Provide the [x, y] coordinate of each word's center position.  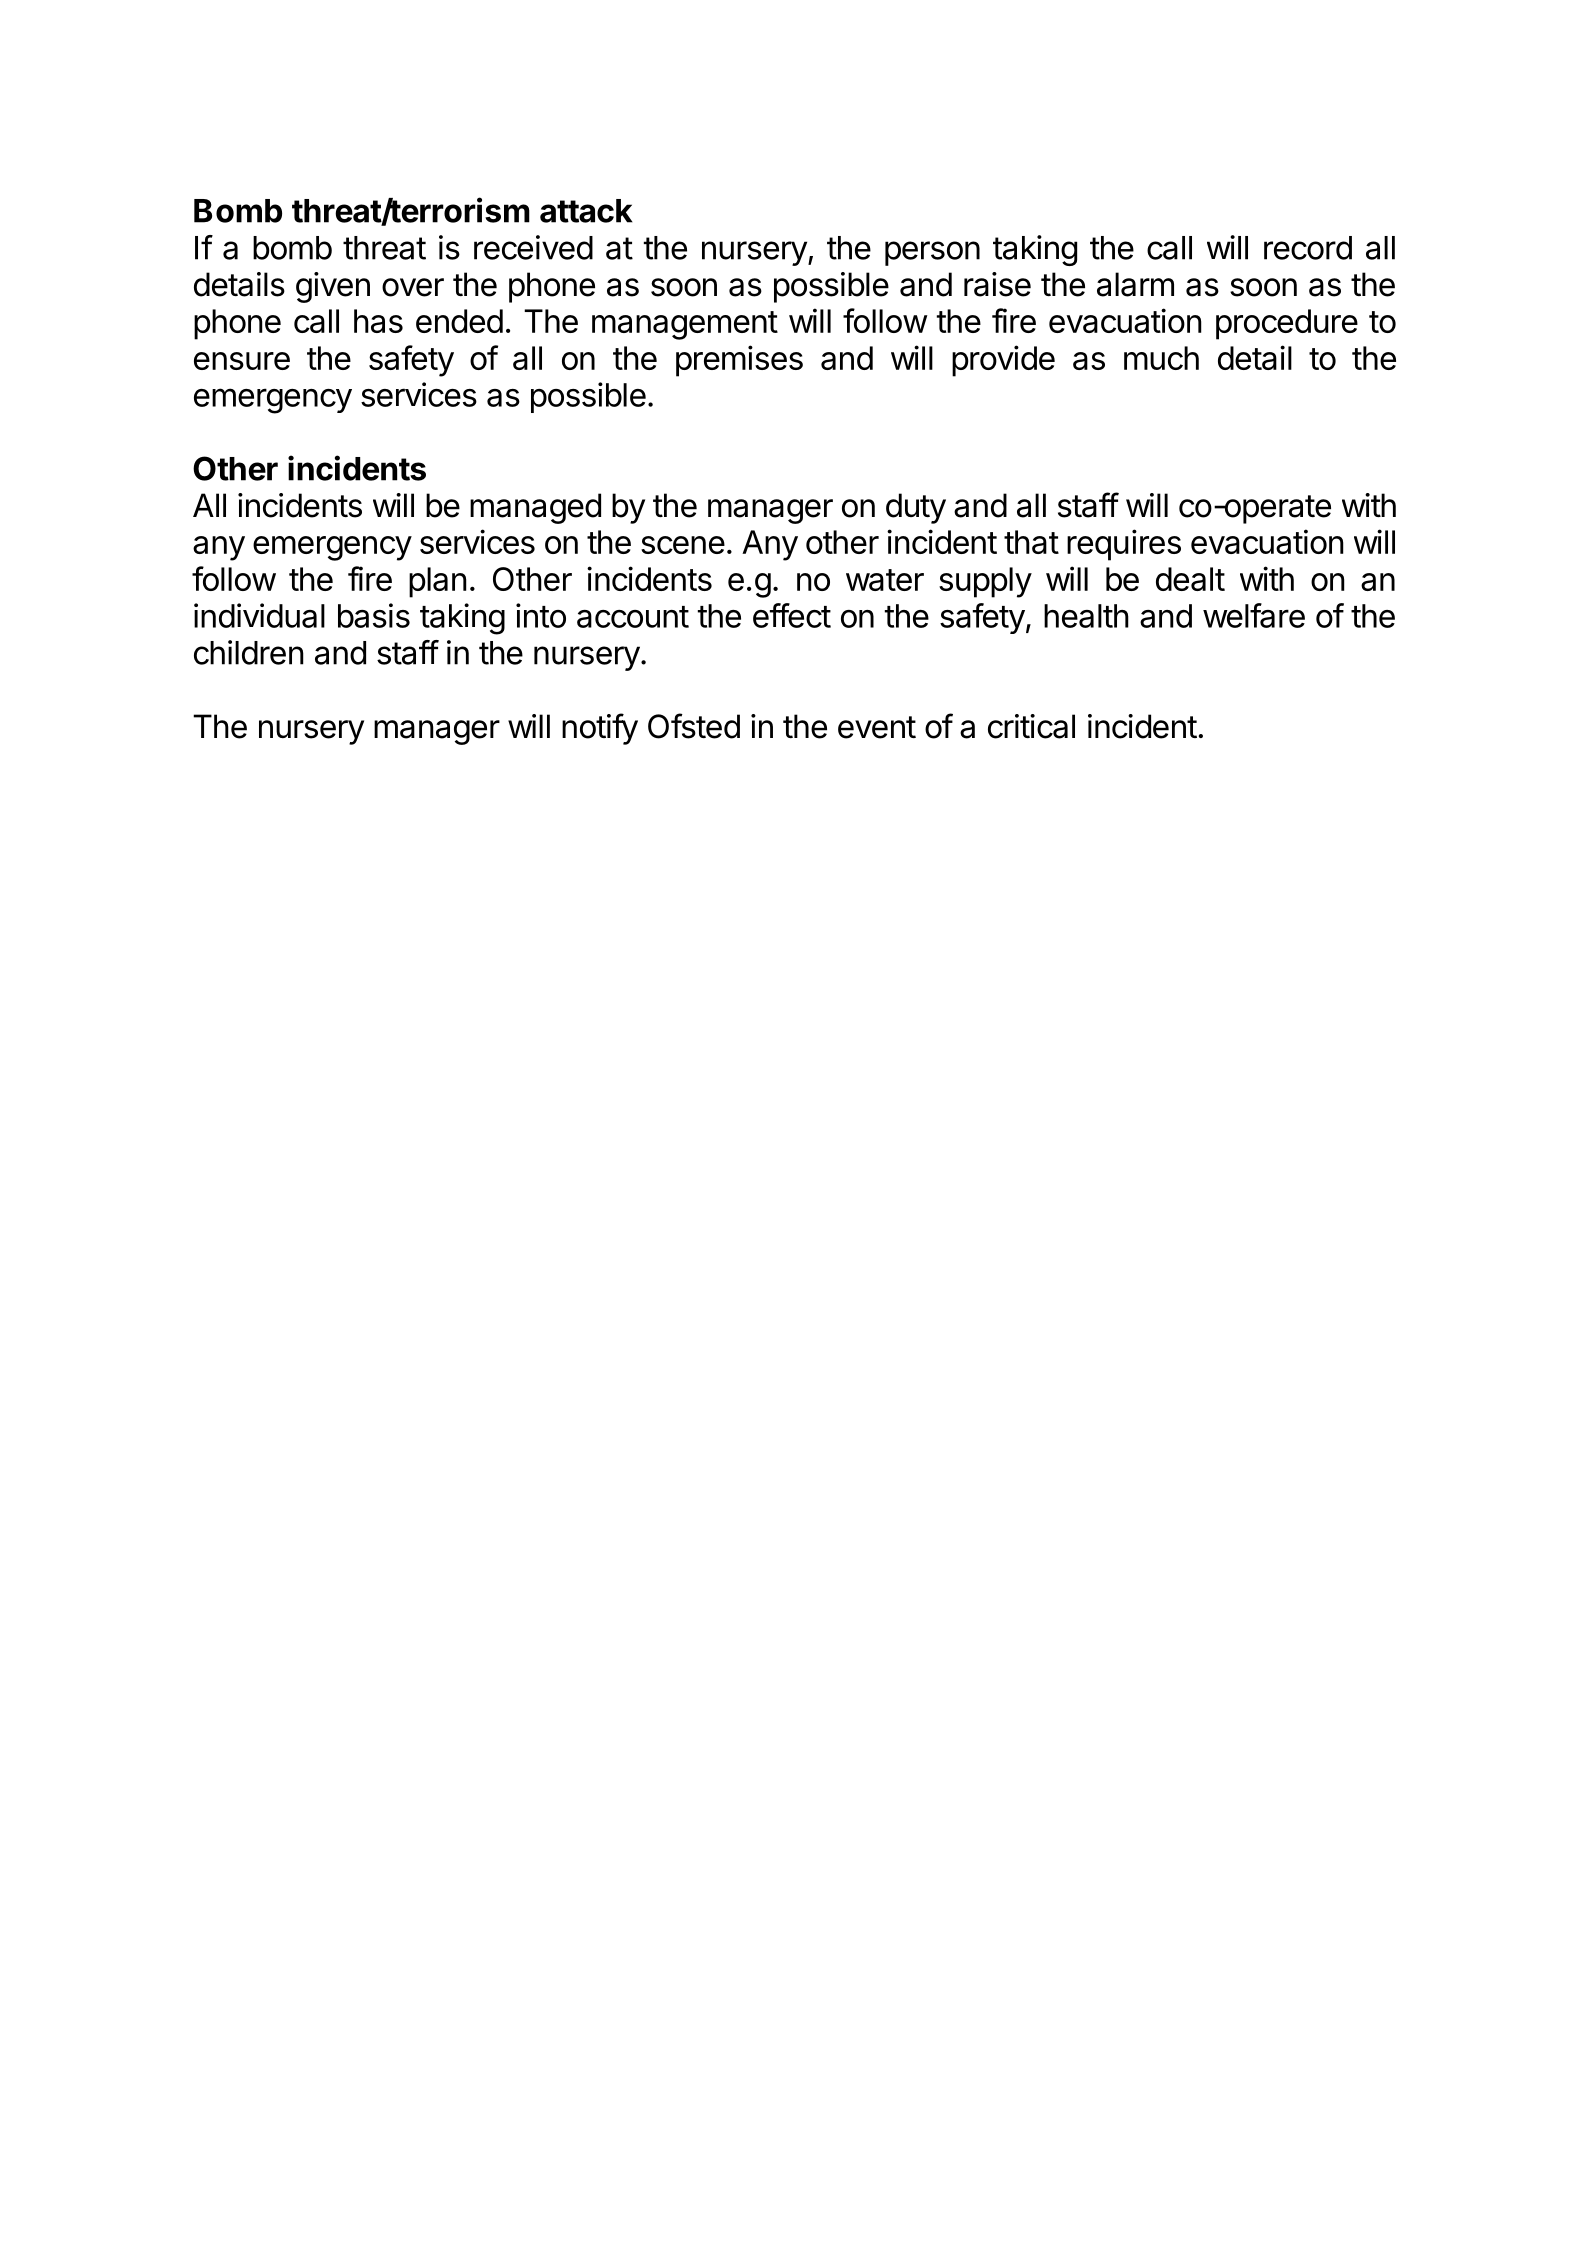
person [932, 253]
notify [600, 729]
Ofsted [694, 726]
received [533, 247]
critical [1031, 726]
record [1308, 248]
